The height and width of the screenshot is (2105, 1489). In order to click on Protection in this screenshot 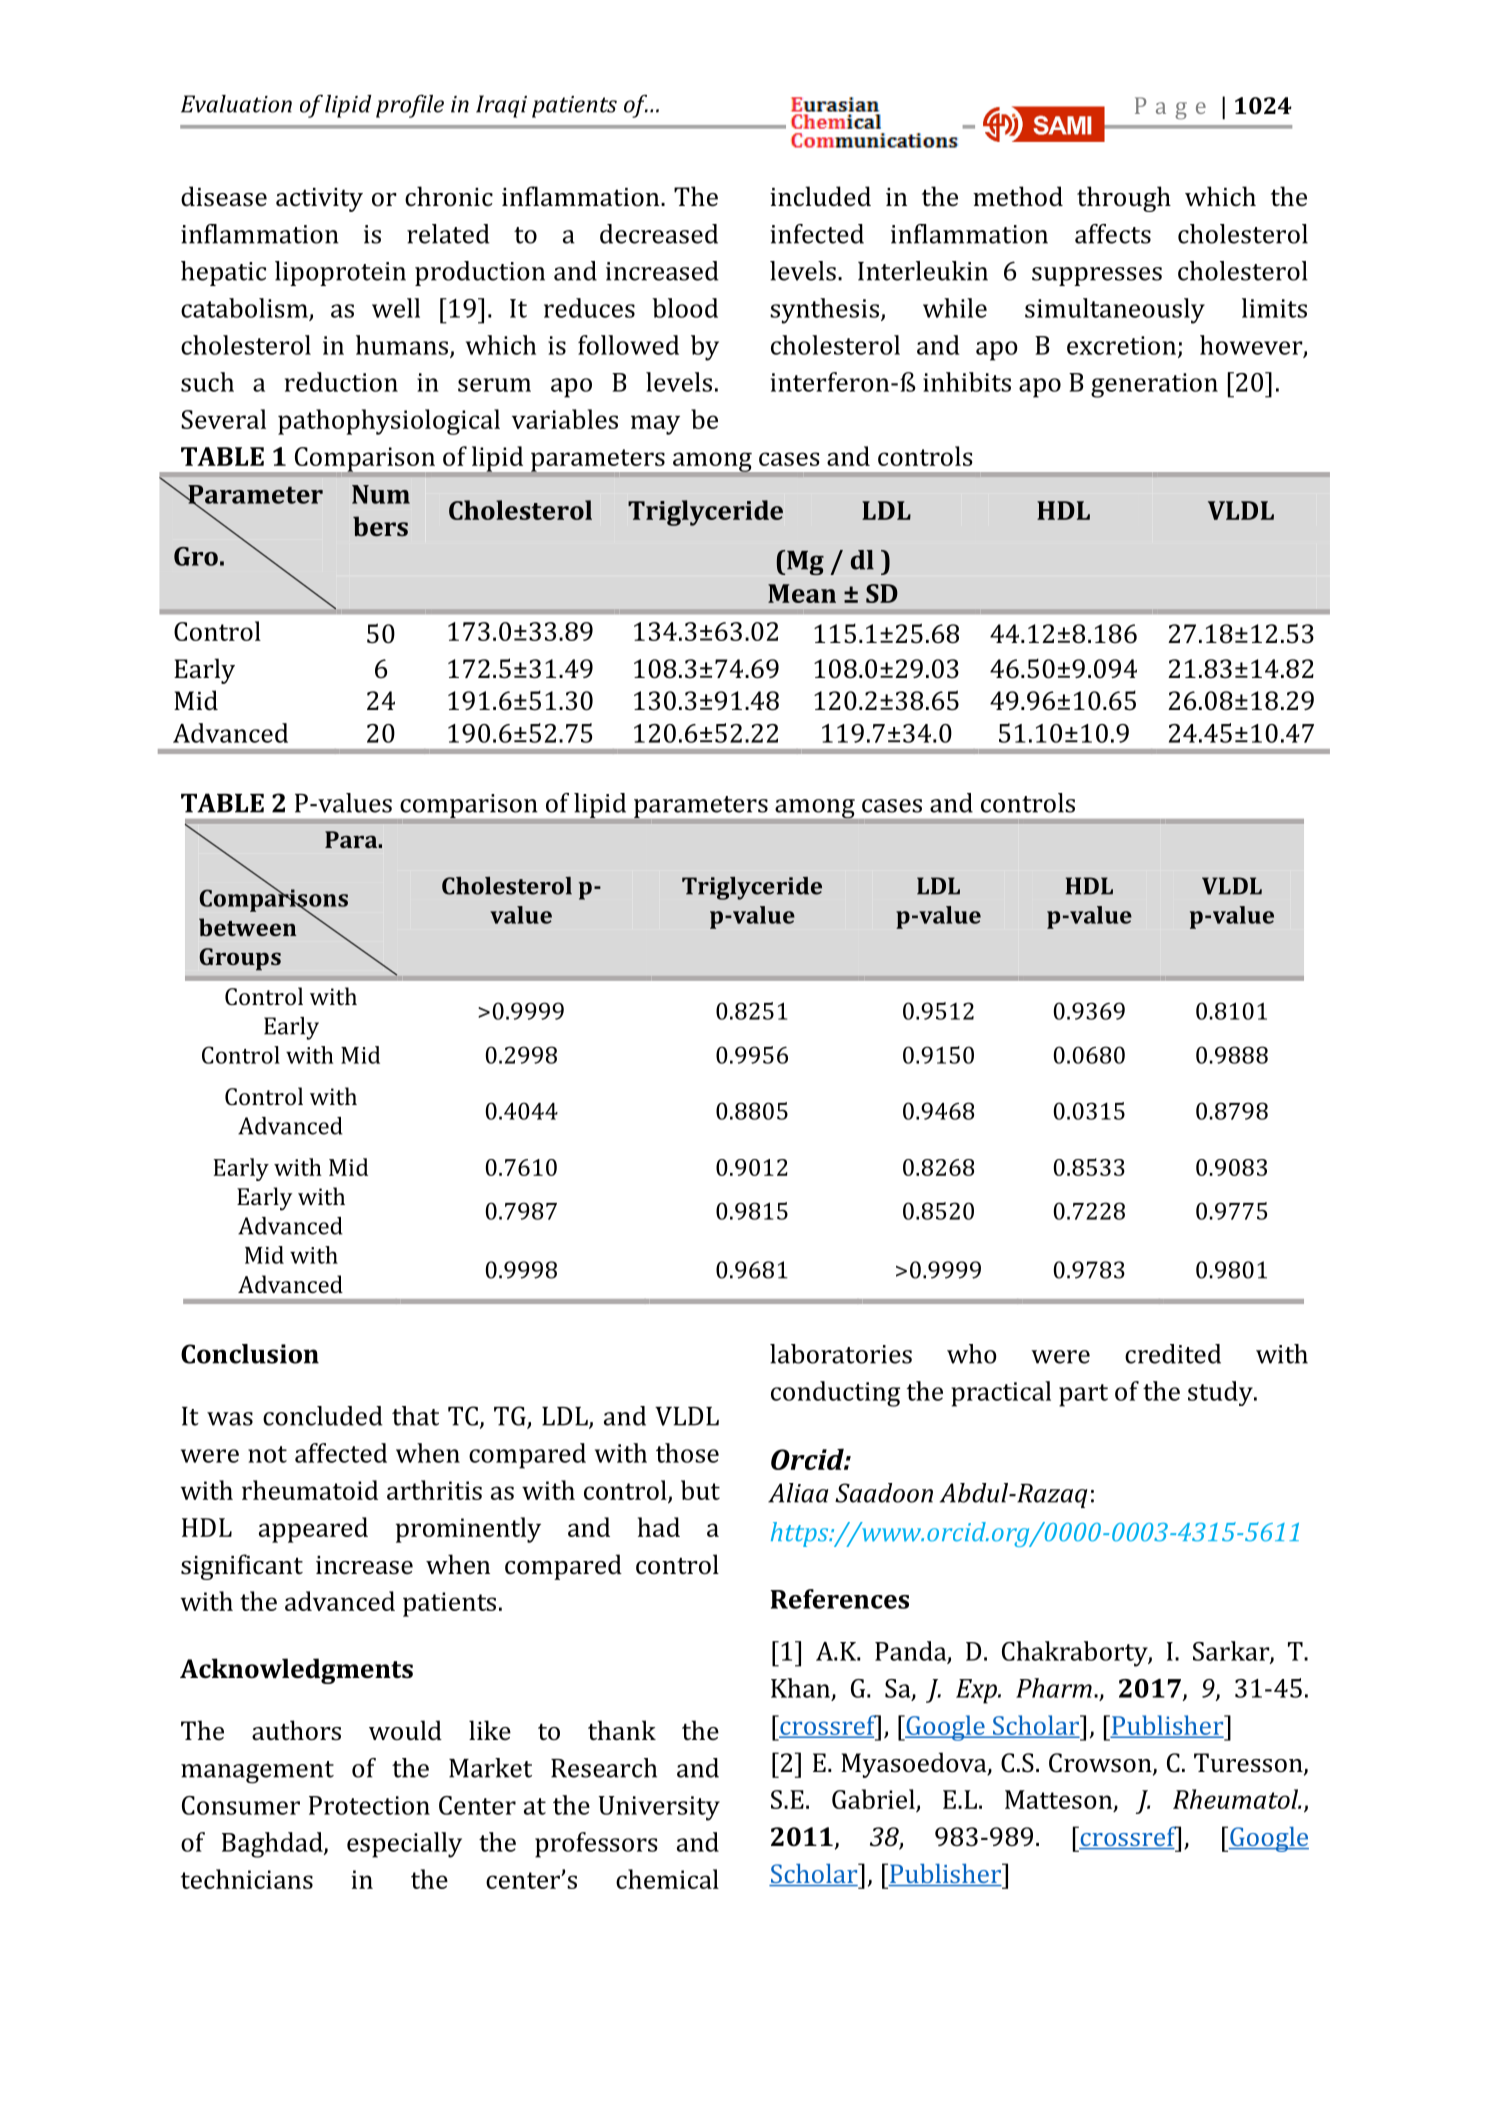, I will do `click(369, 1805)`.
